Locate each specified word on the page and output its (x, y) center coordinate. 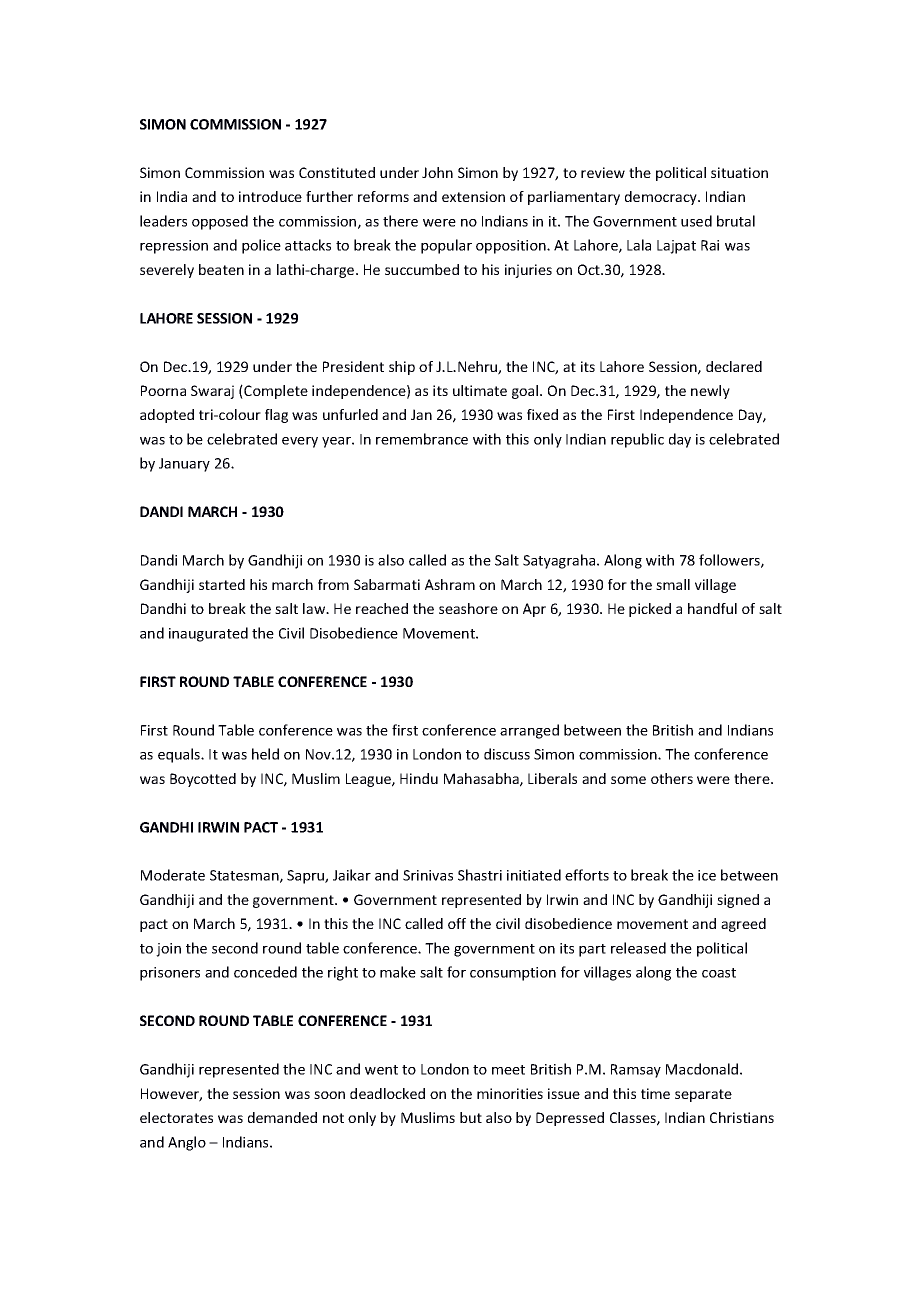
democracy (662, 198)
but (471, 1117)
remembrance (422, 439)
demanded (282, 1117)
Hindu (419, 778)
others (672, 778)
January (184, 465)
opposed (220, 222)
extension (473, 196)
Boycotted (203, 780)
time (655, 1093)
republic (637, 440)
